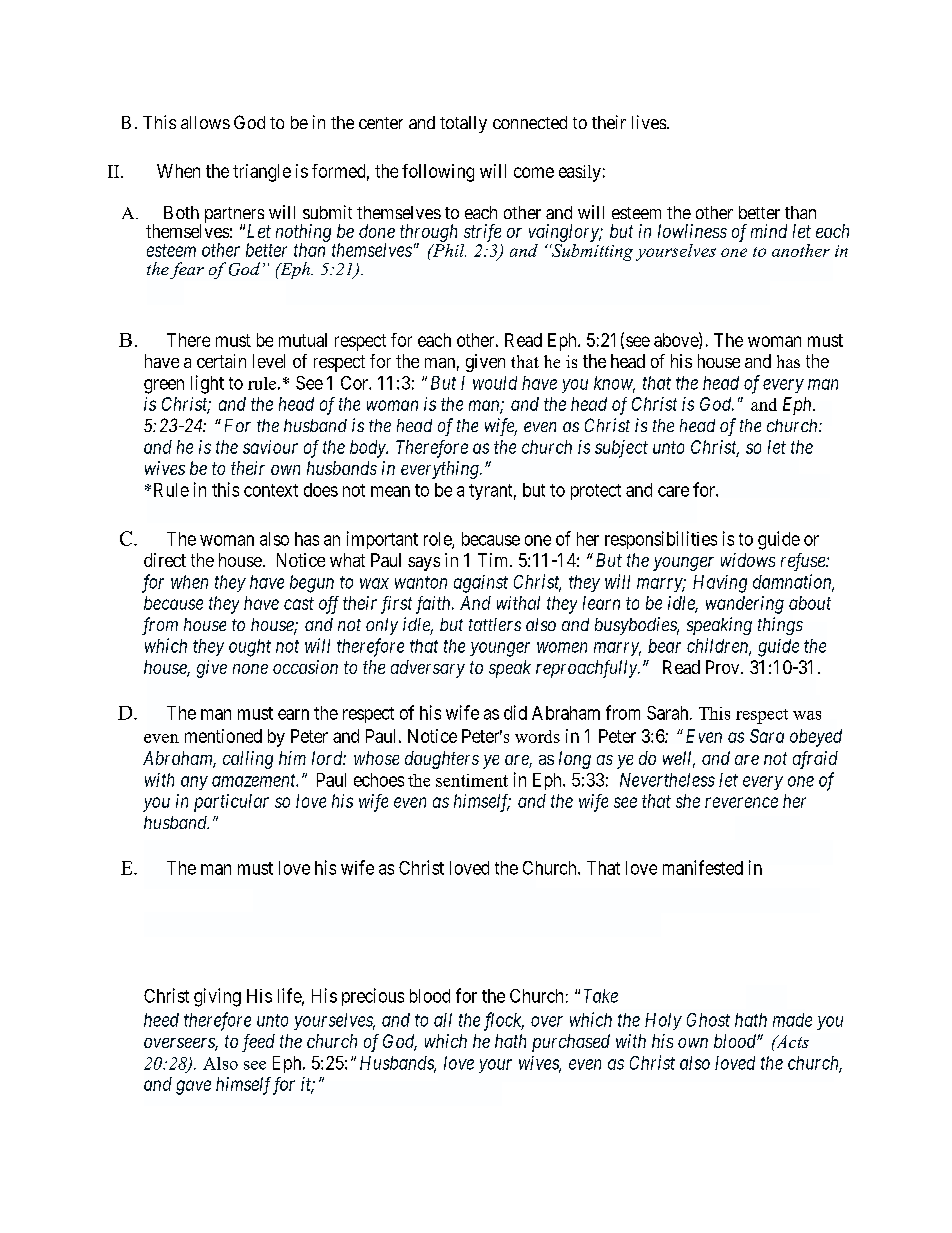 The height and width of the screenshot is (1233, 952). What do you see at coordinates (650, 122) in the screenshot?
I see `lives` at bounding box center [650, 122].
